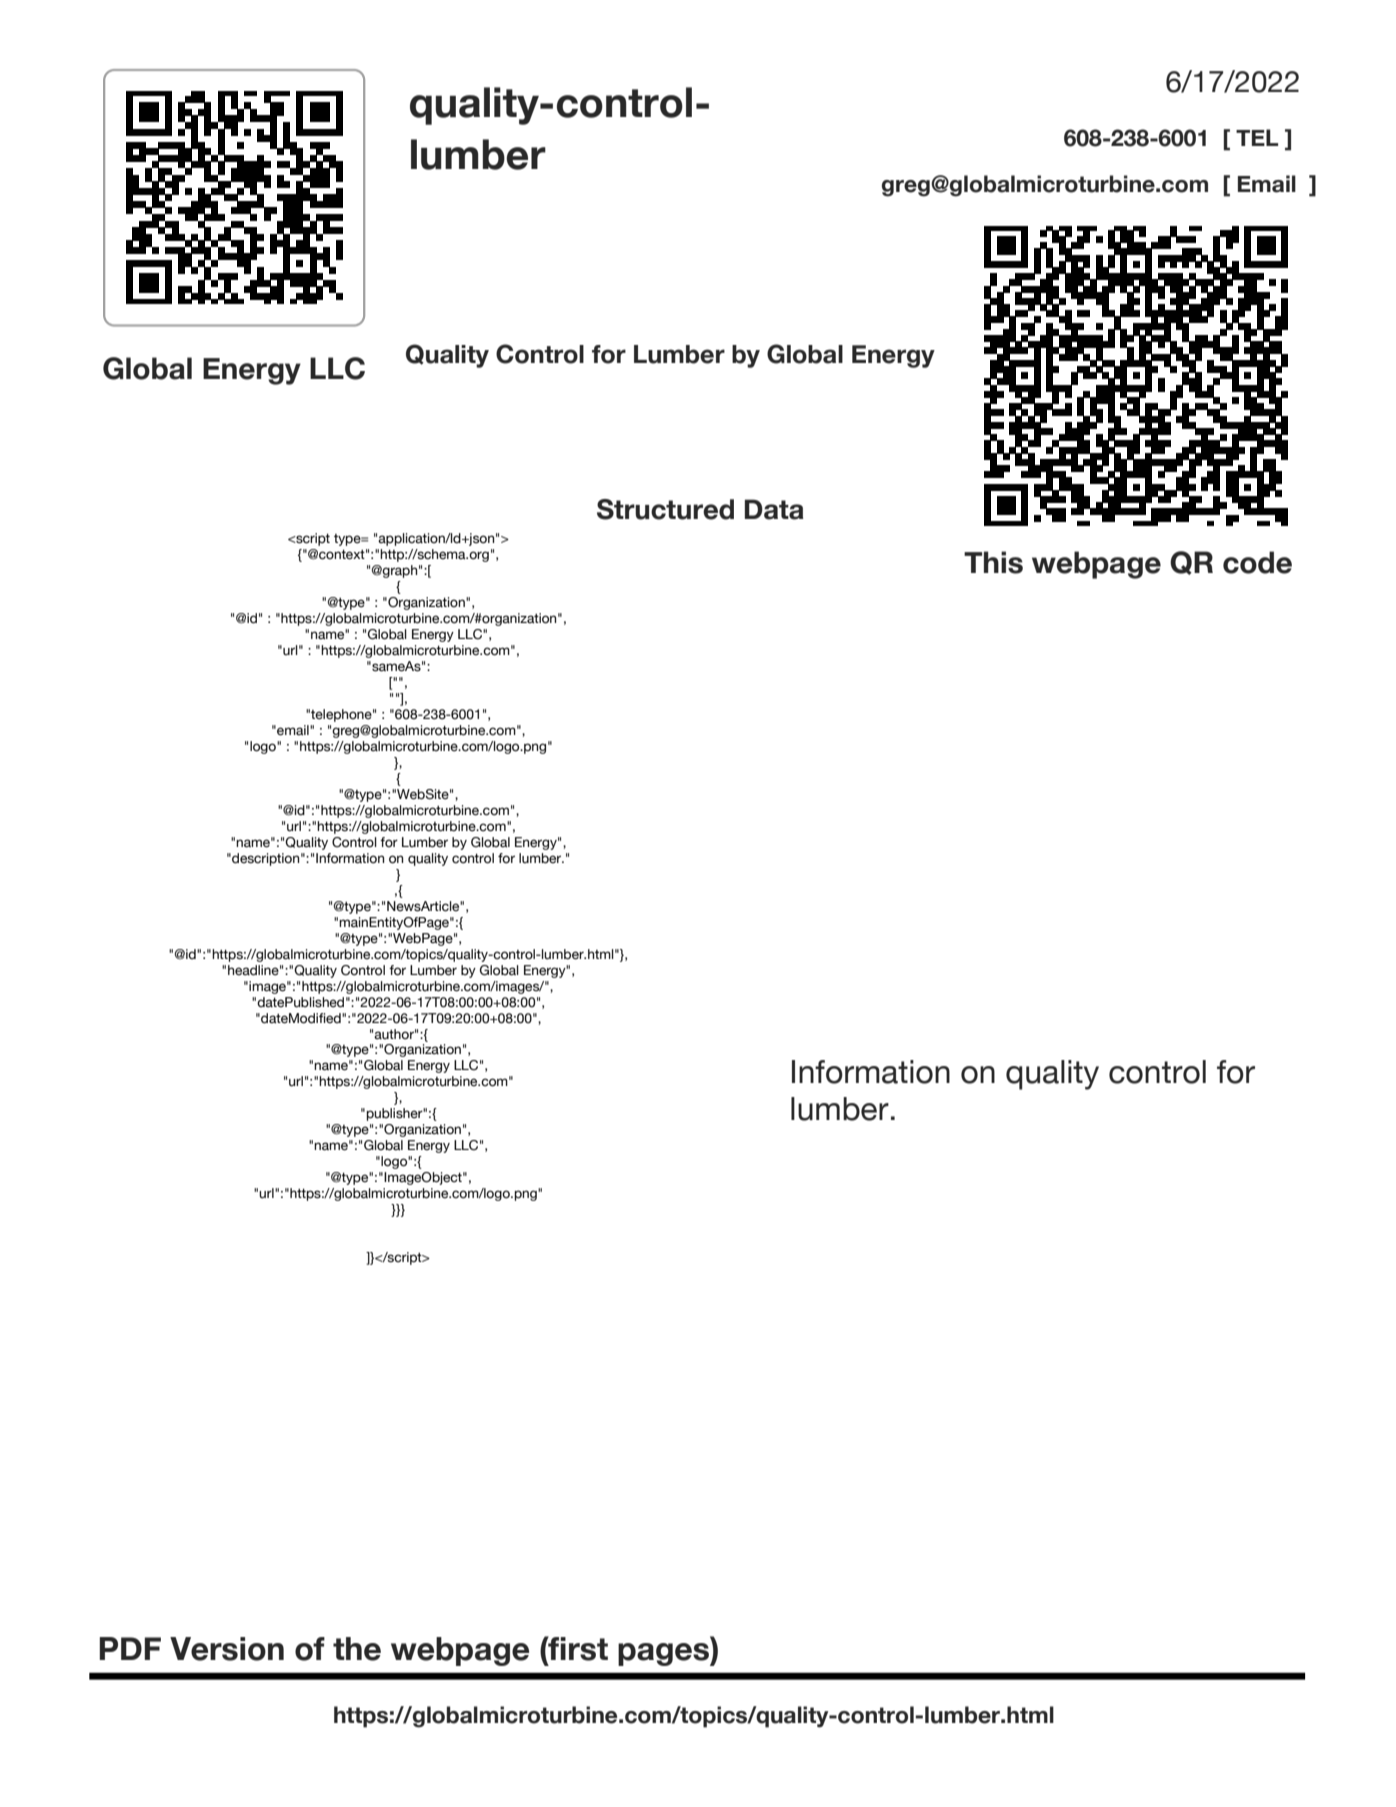 This image has width=1396, height=1807. I want to click on the, so click(357, 1649).
